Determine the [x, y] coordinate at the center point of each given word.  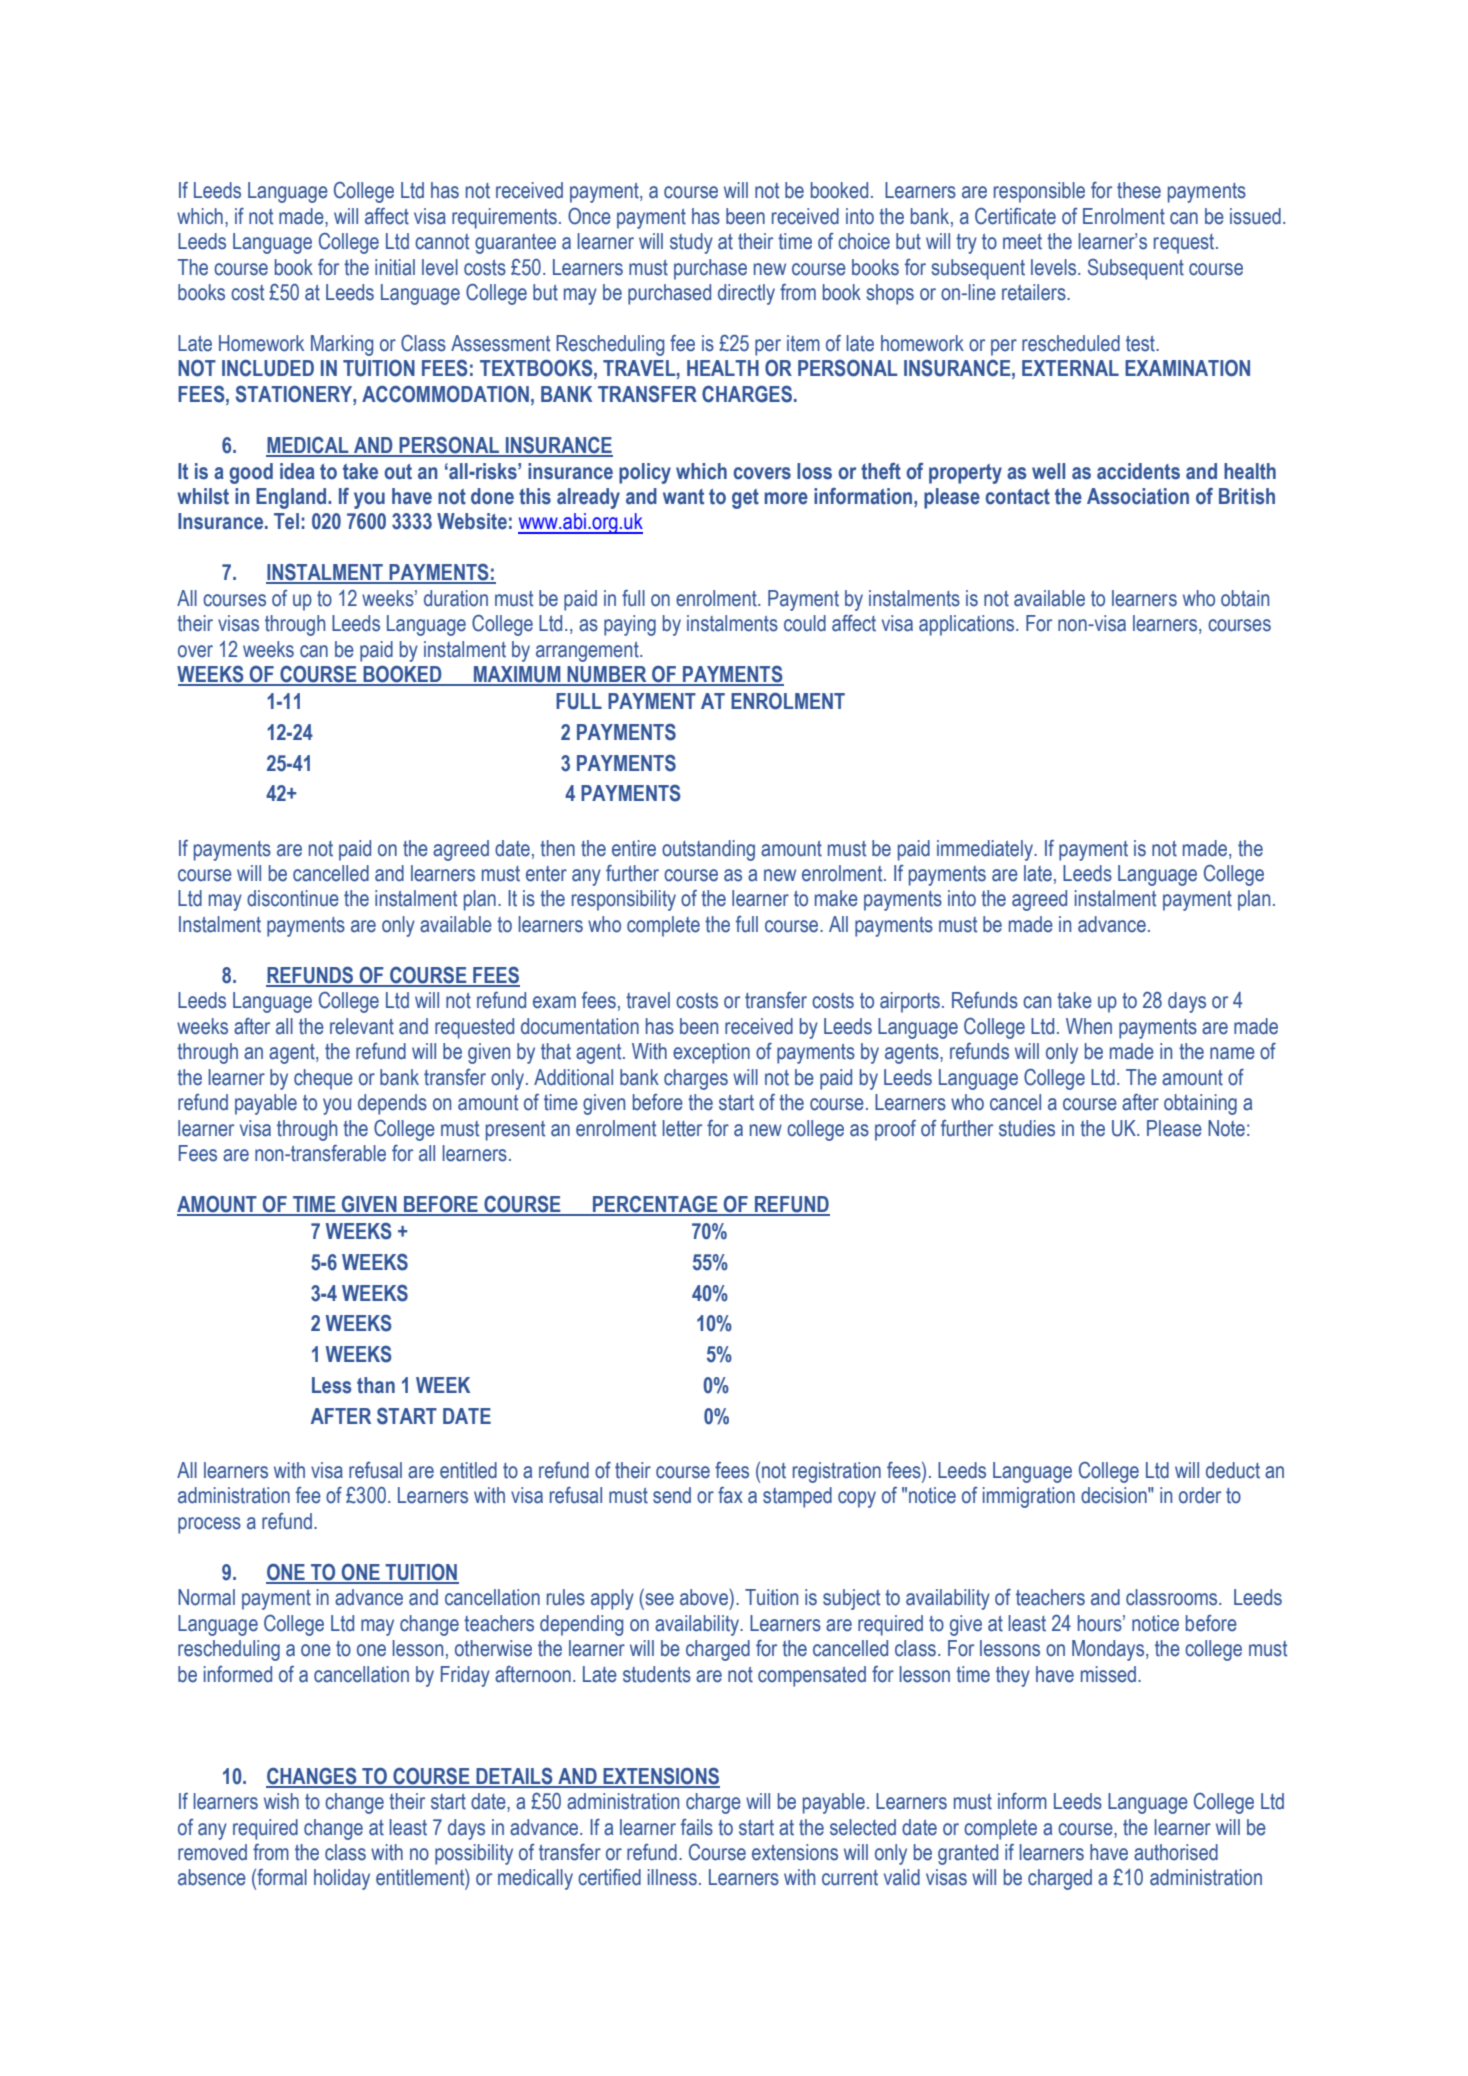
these [1139, 190]
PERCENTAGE [655, 1205]
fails [697, 1827]
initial [395, 267]
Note [1226, 1128]
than [376, 1385]
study [691, 243]
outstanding [708, 850]
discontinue [293, 898]
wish [281, 1801]
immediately [986, 850]
